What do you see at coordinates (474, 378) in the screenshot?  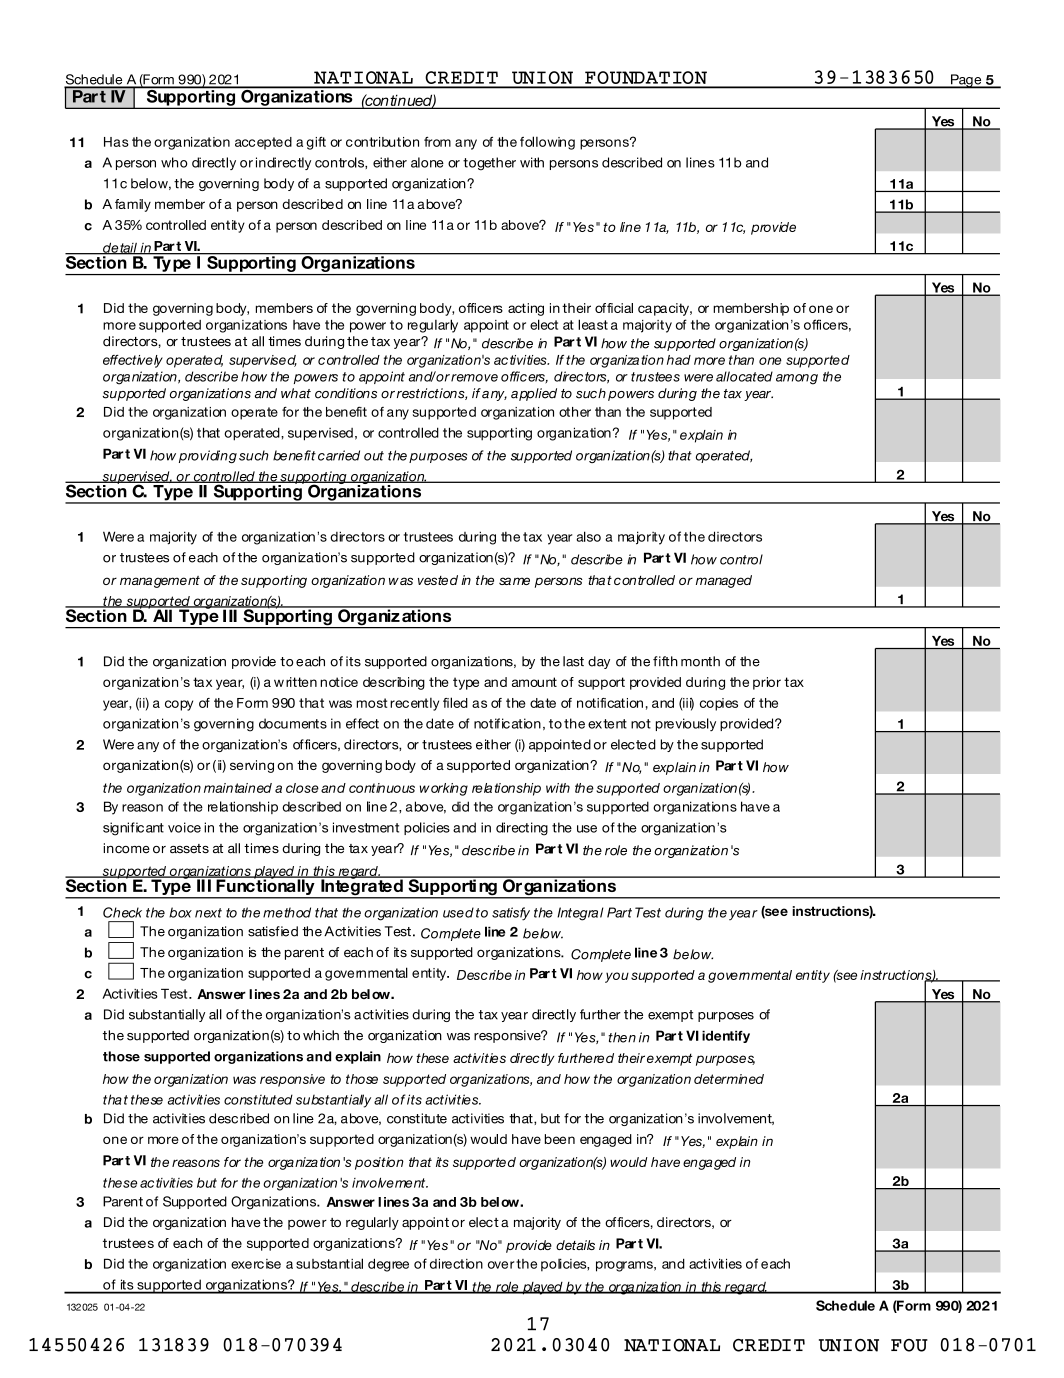 I see `remove` at bounding box center [474, 378].
